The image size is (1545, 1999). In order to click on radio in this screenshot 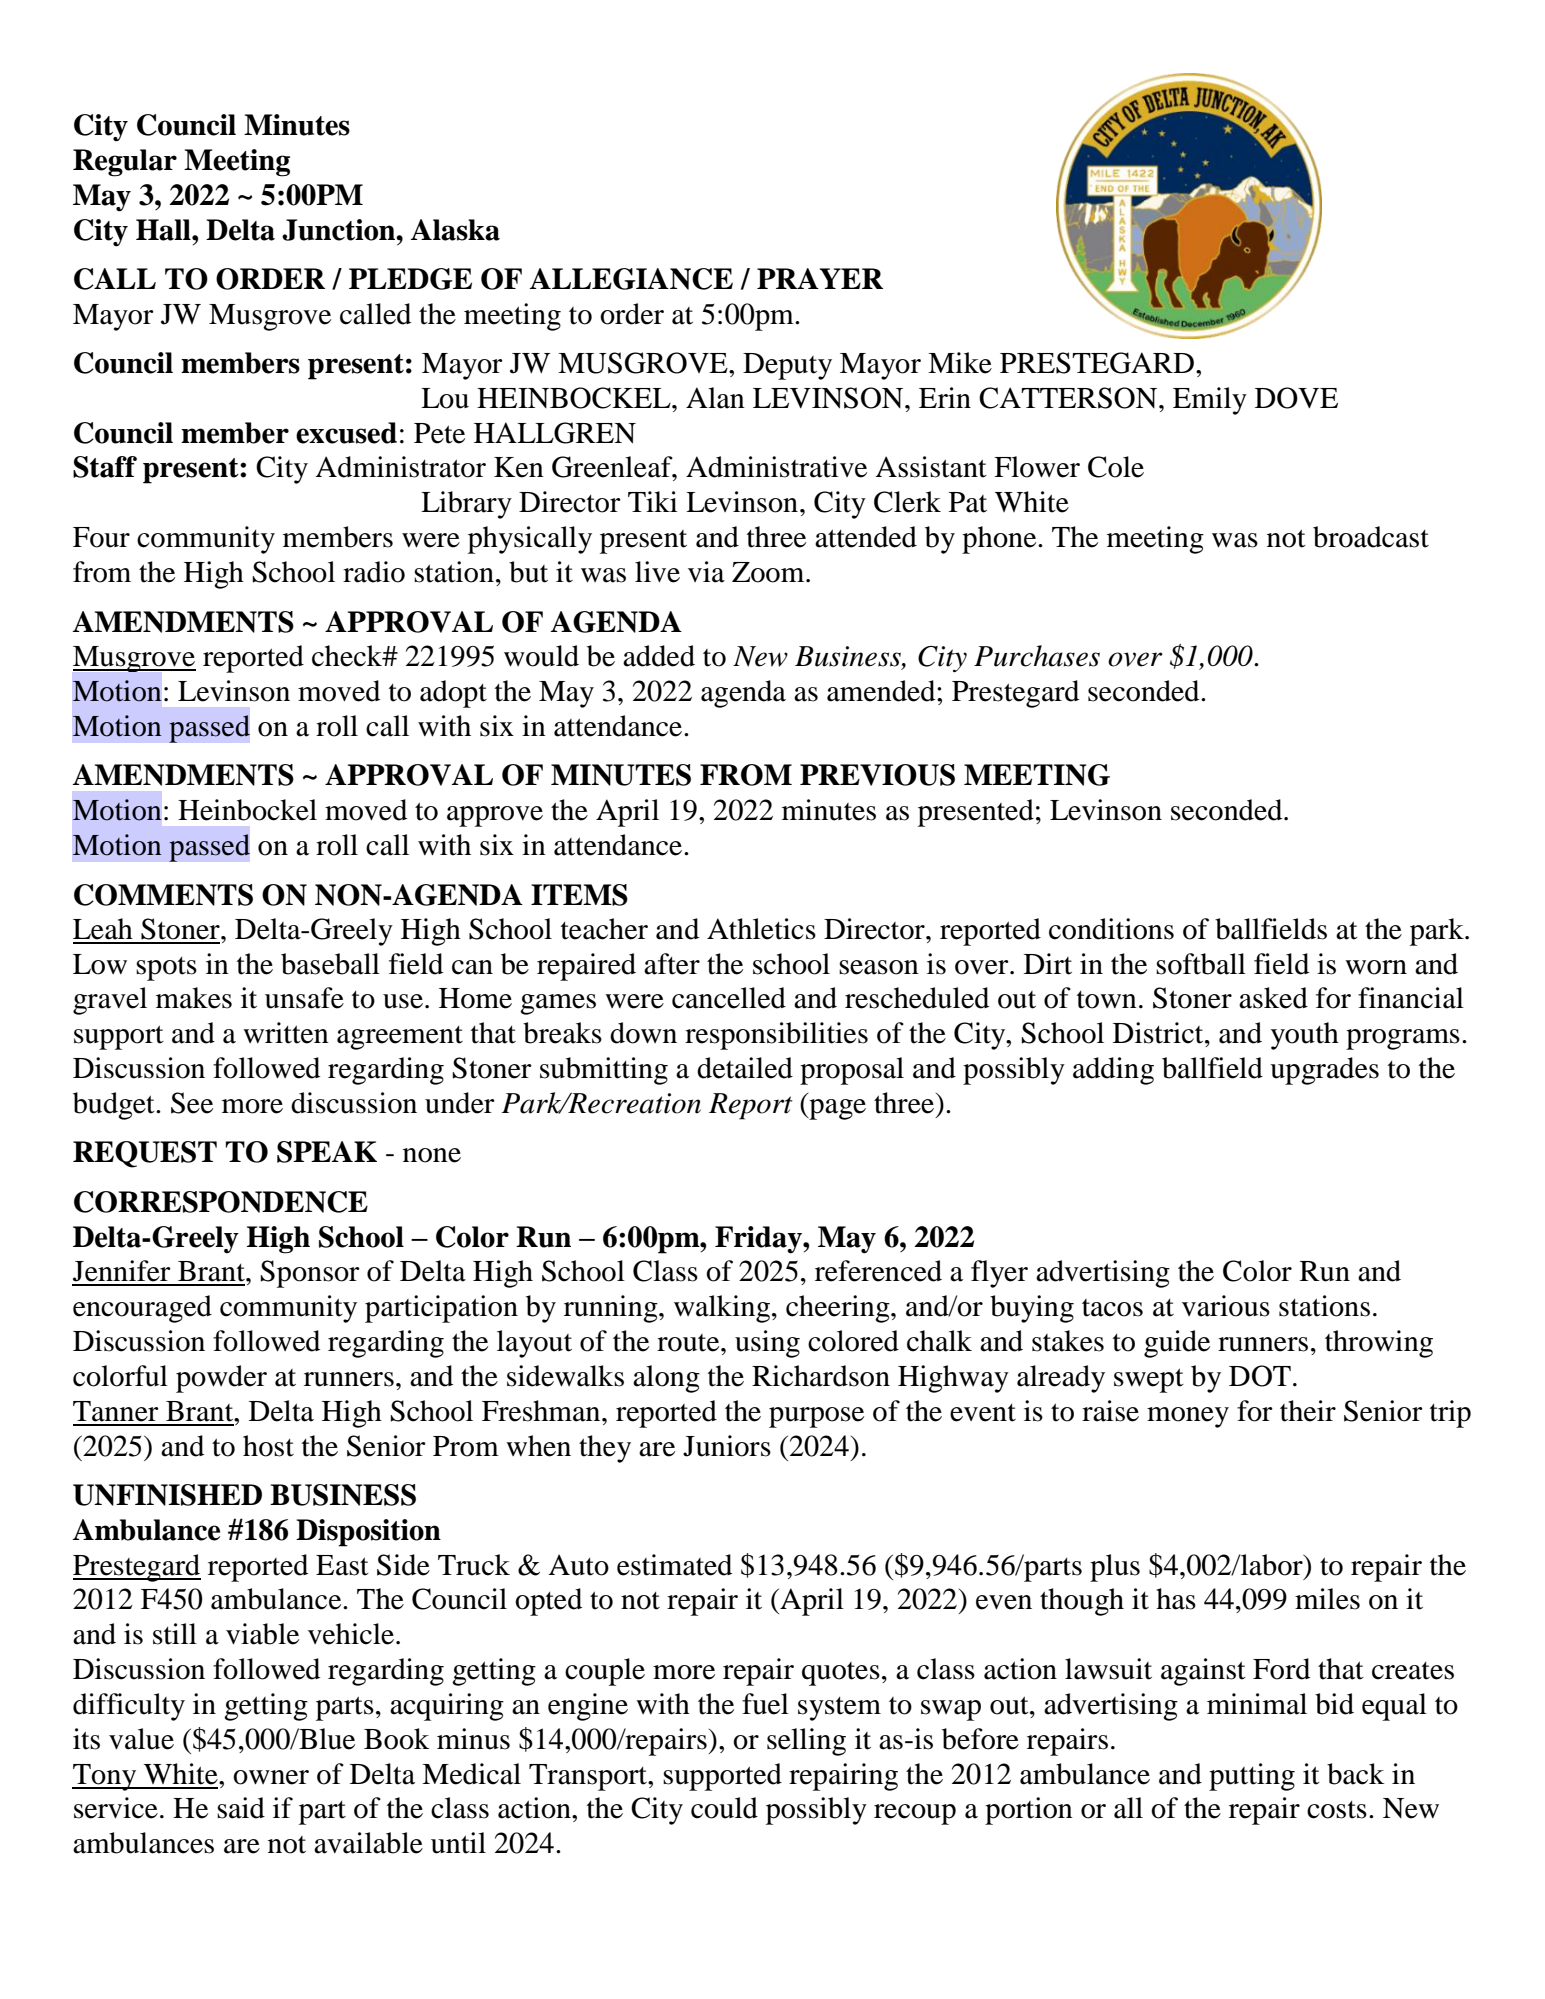, I will do `click(374, 572)`.
